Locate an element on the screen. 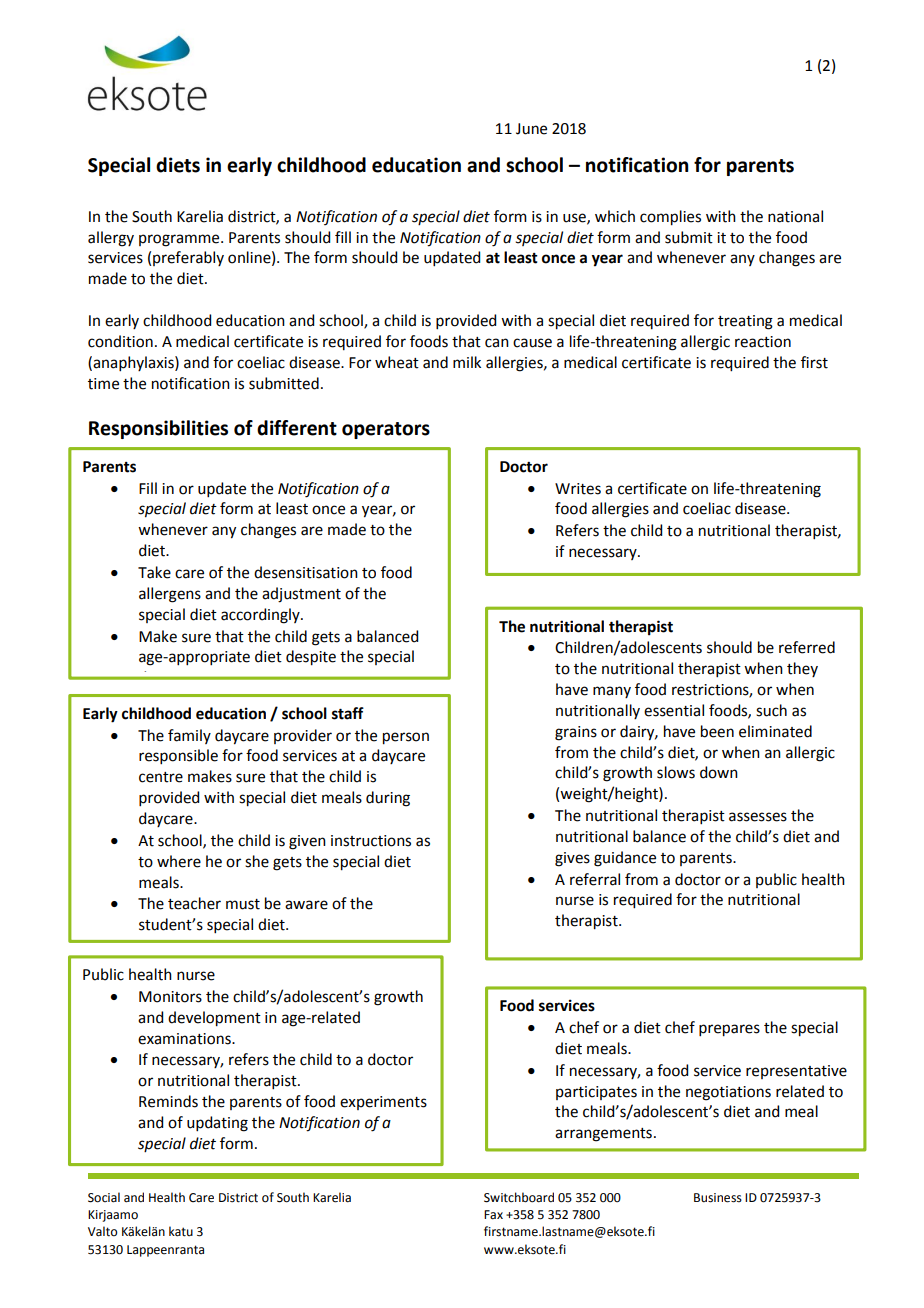 The width and height of the screenshot is (924, 1308). Business is located at coordinates (718, 1198).
